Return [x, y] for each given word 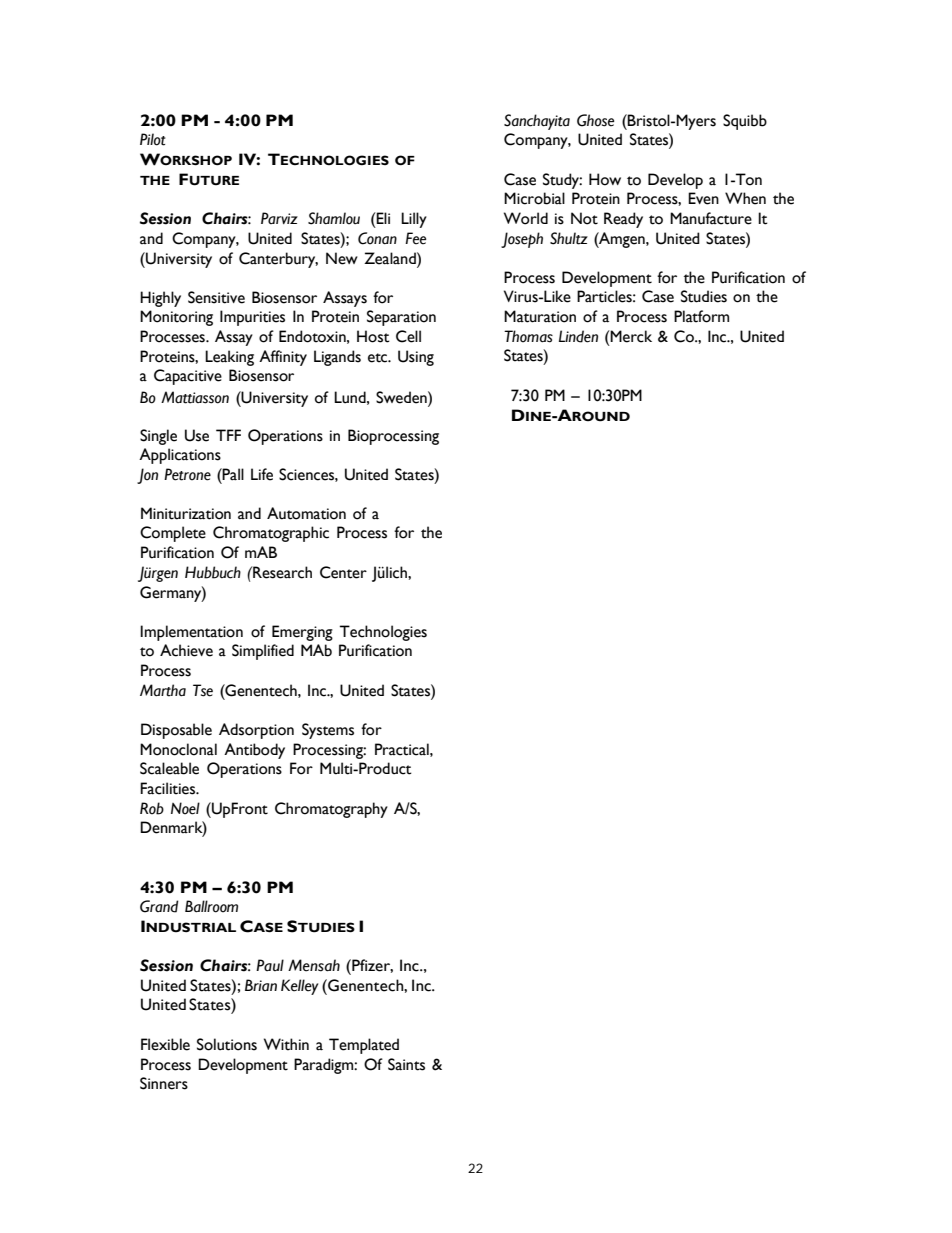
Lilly [414, 220]
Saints [406, 1064]
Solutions [227, 1044]
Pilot [152, 139]
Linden [578, 336]
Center [343, 572]
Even [703, 198]
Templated [364, 1046]
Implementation [191, 633]
